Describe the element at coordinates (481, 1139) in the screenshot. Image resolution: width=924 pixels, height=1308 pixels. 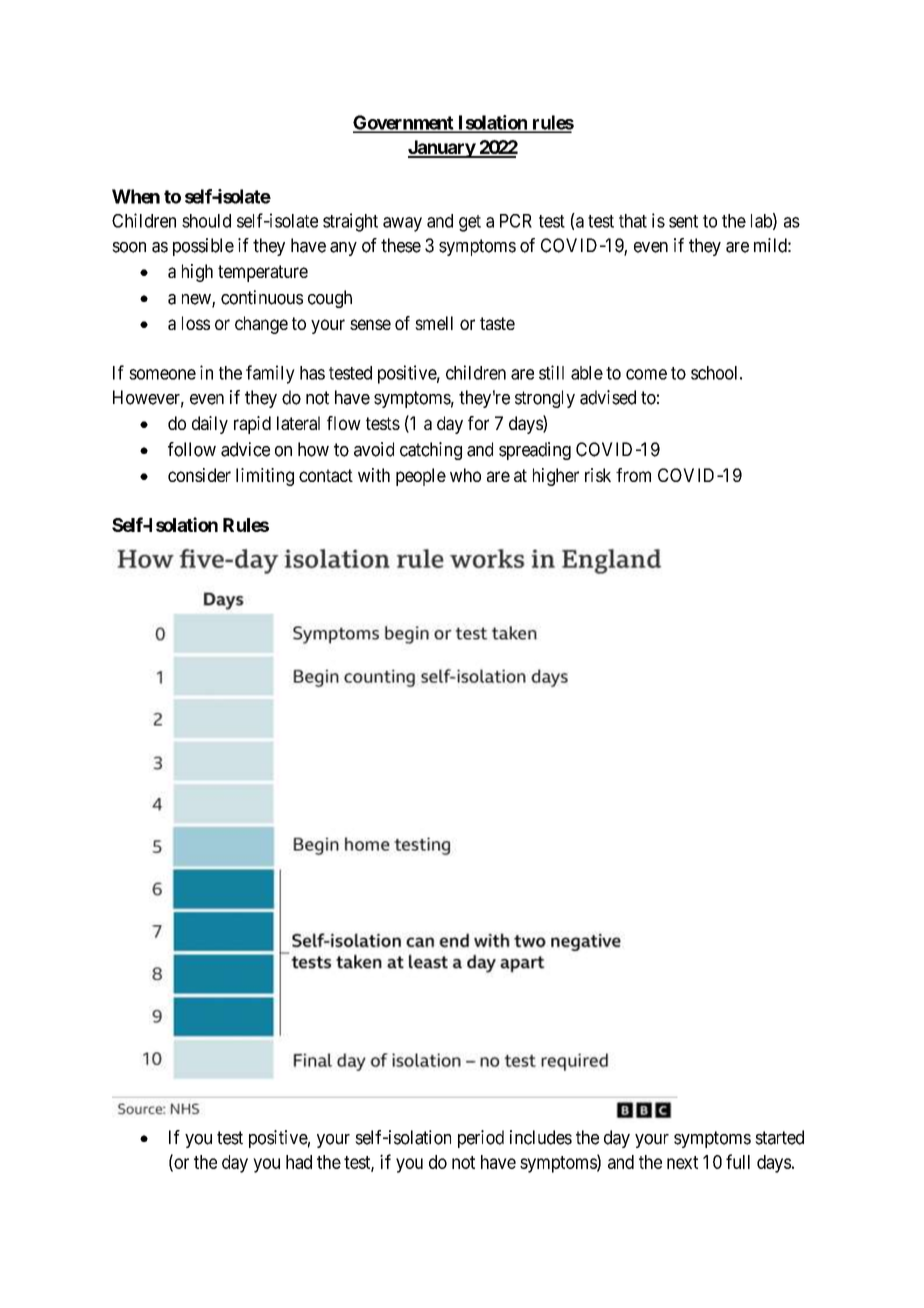
I see `period` at that location.
